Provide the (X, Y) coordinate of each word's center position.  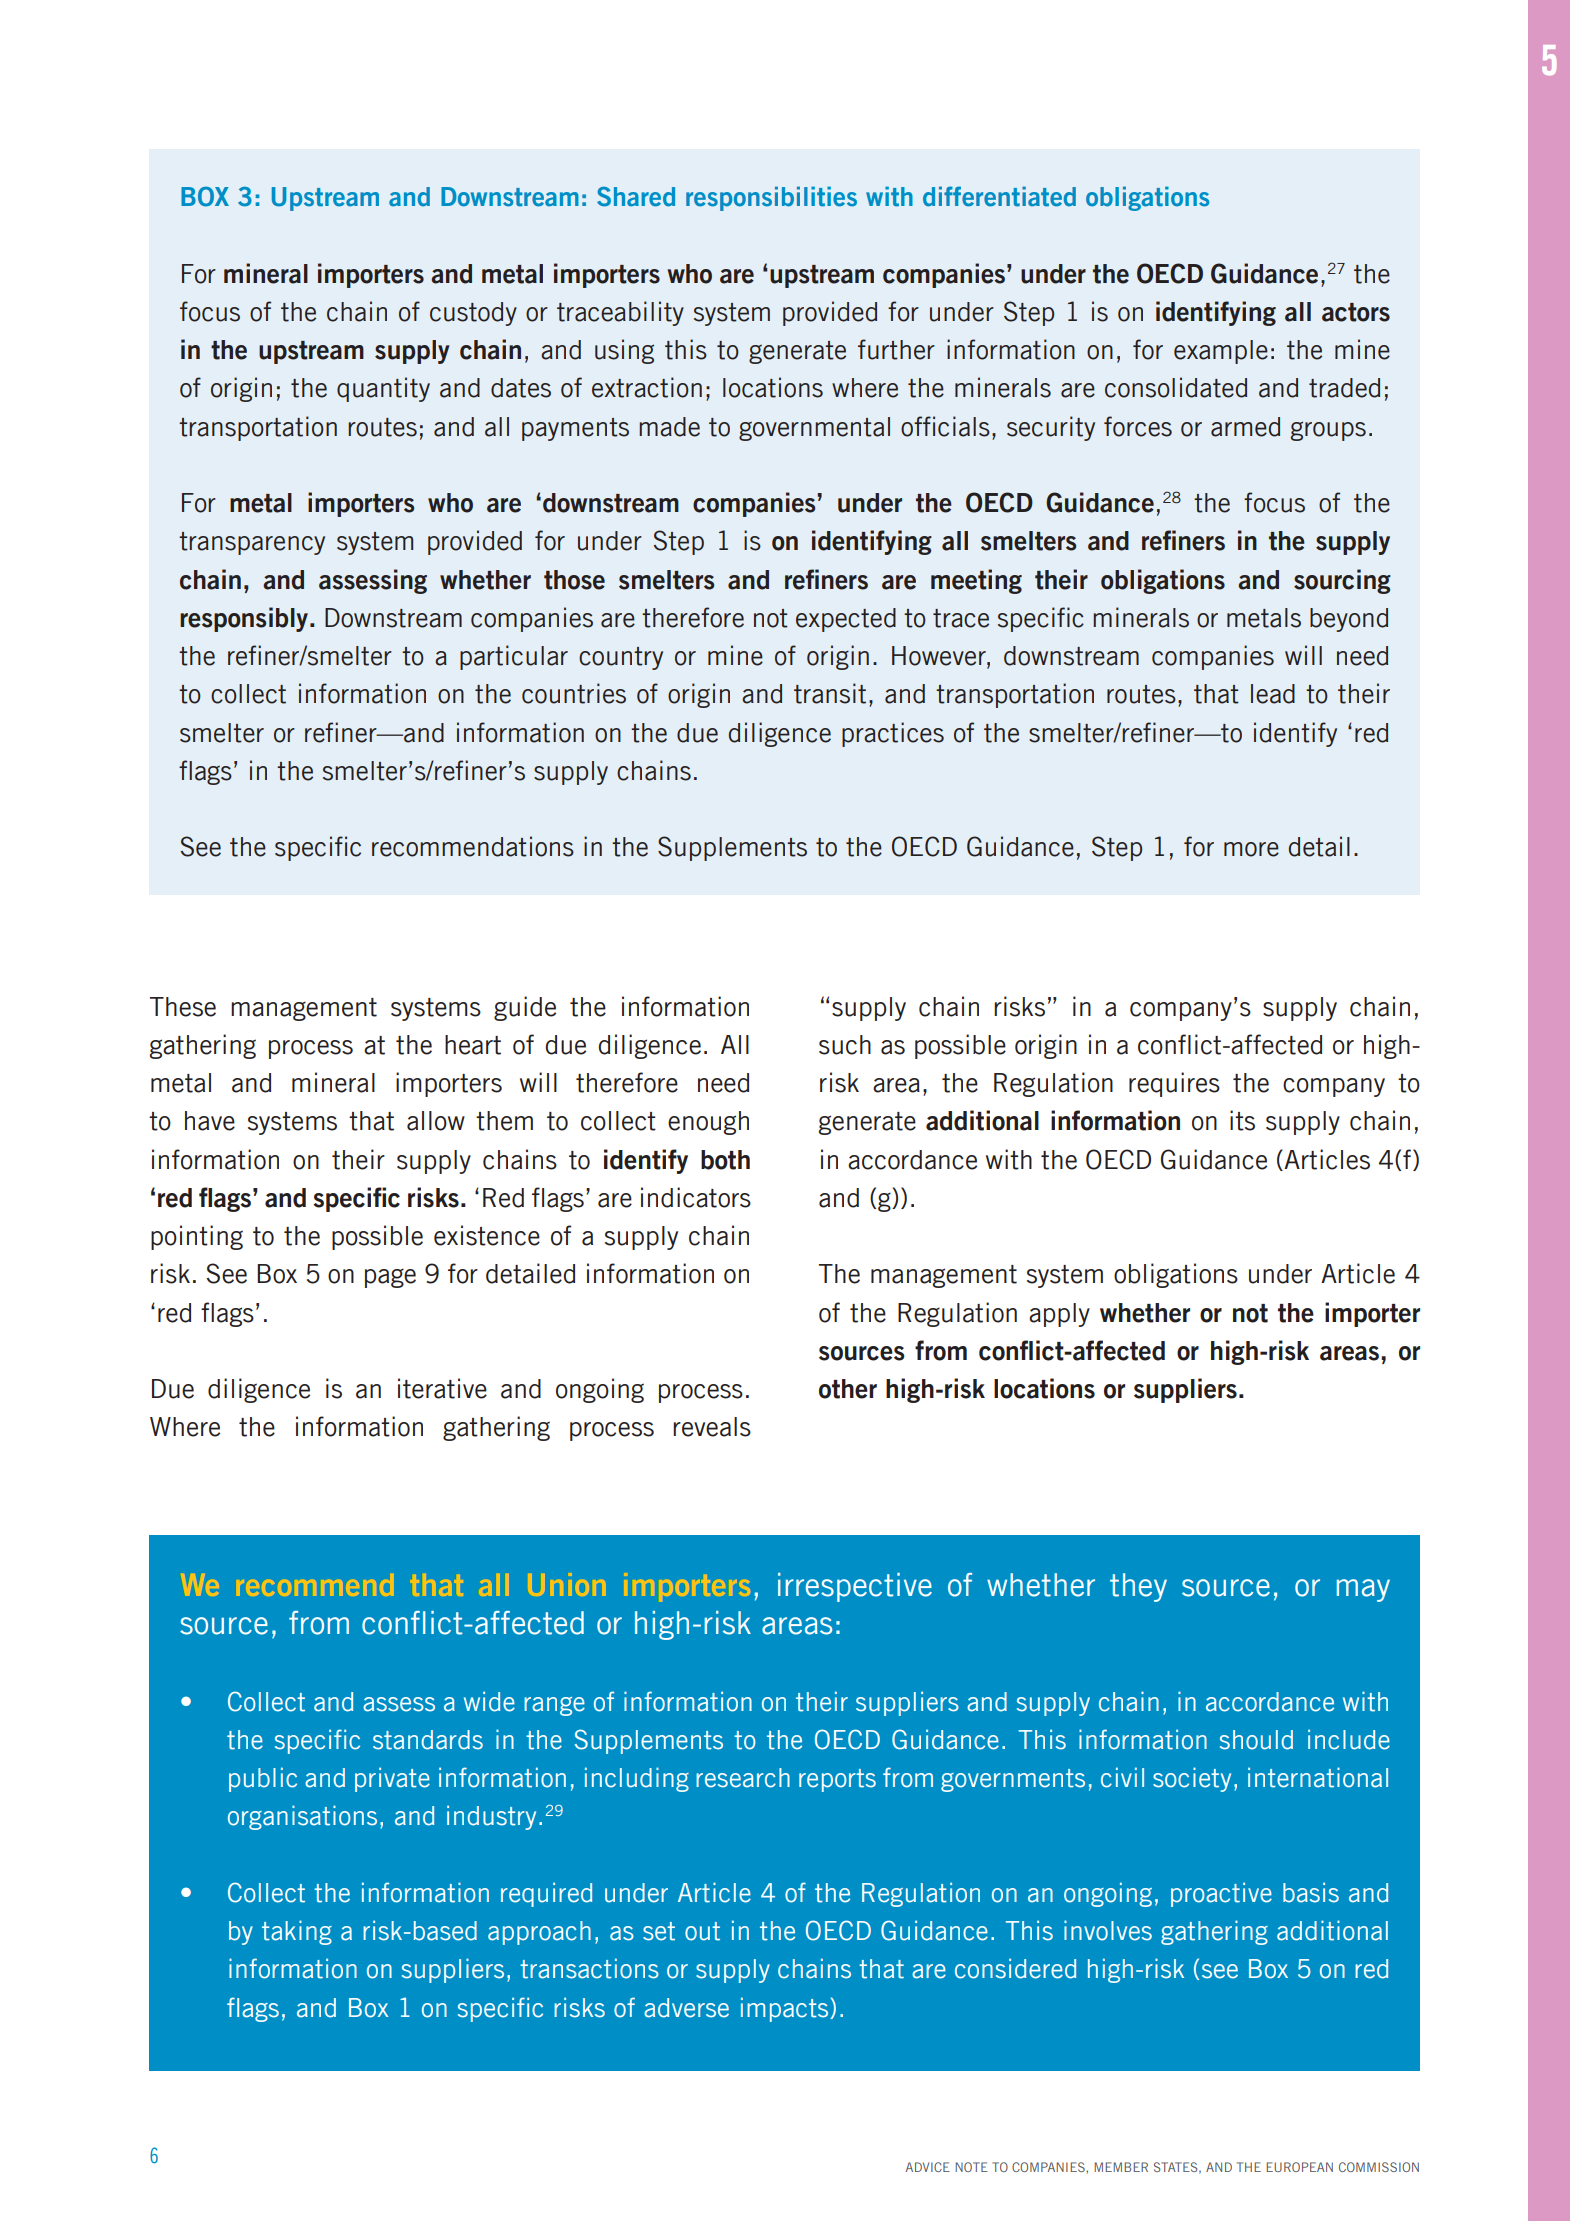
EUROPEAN (1299, 2167)
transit (830, 693)
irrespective (855, 1587)
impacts (786, 2009)
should (1256, 1740)
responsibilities (771, 198)
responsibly (245, 619)
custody (473, 314)
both (725, 1160)
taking (297, 1932)
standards (428, 1740)
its (1242, 1120)
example (1221, 352)
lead (1273, 694)
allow (436, 1121)
